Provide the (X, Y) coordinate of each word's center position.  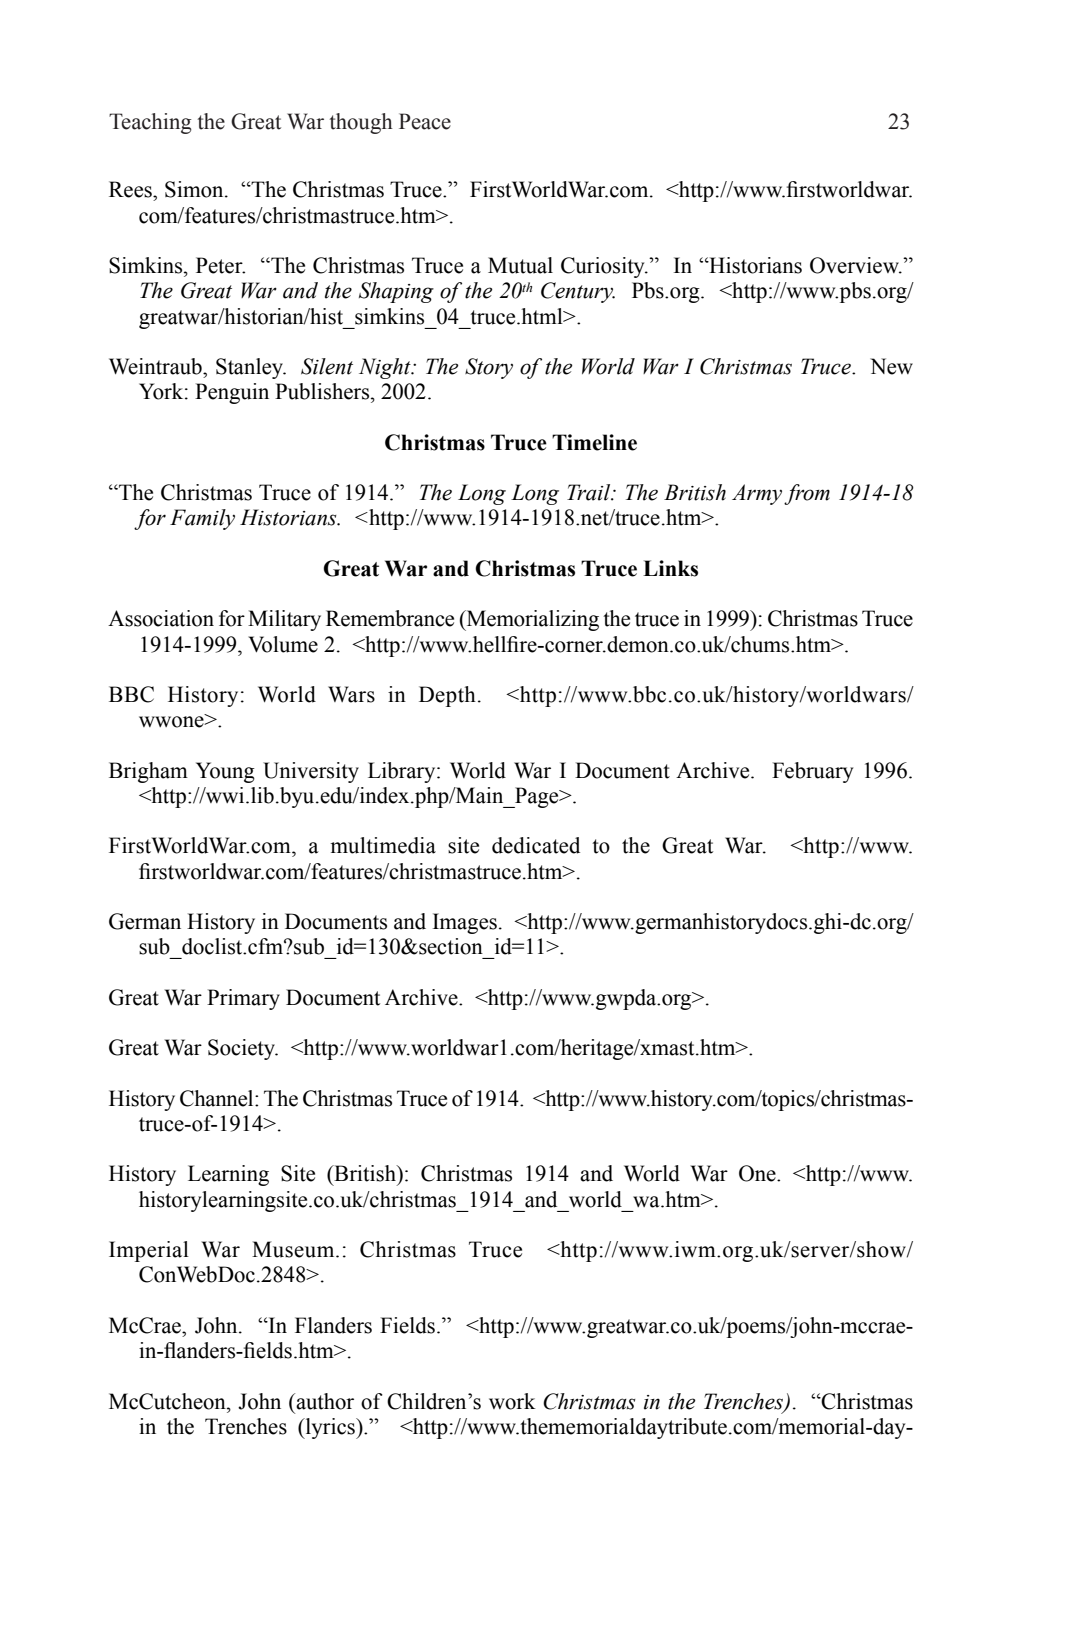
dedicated (536, 845)
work (512, 1401)
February (812, 772)
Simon (195, 189)
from (807, 494)
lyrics (330, 1428)
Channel (218, 1098)
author (324, 1401)
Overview (855, 265)
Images (465, 923)
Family (202, 519)
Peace (425, 121)
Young (225, 772)
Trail (590, 492)
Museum (294, 1249)
